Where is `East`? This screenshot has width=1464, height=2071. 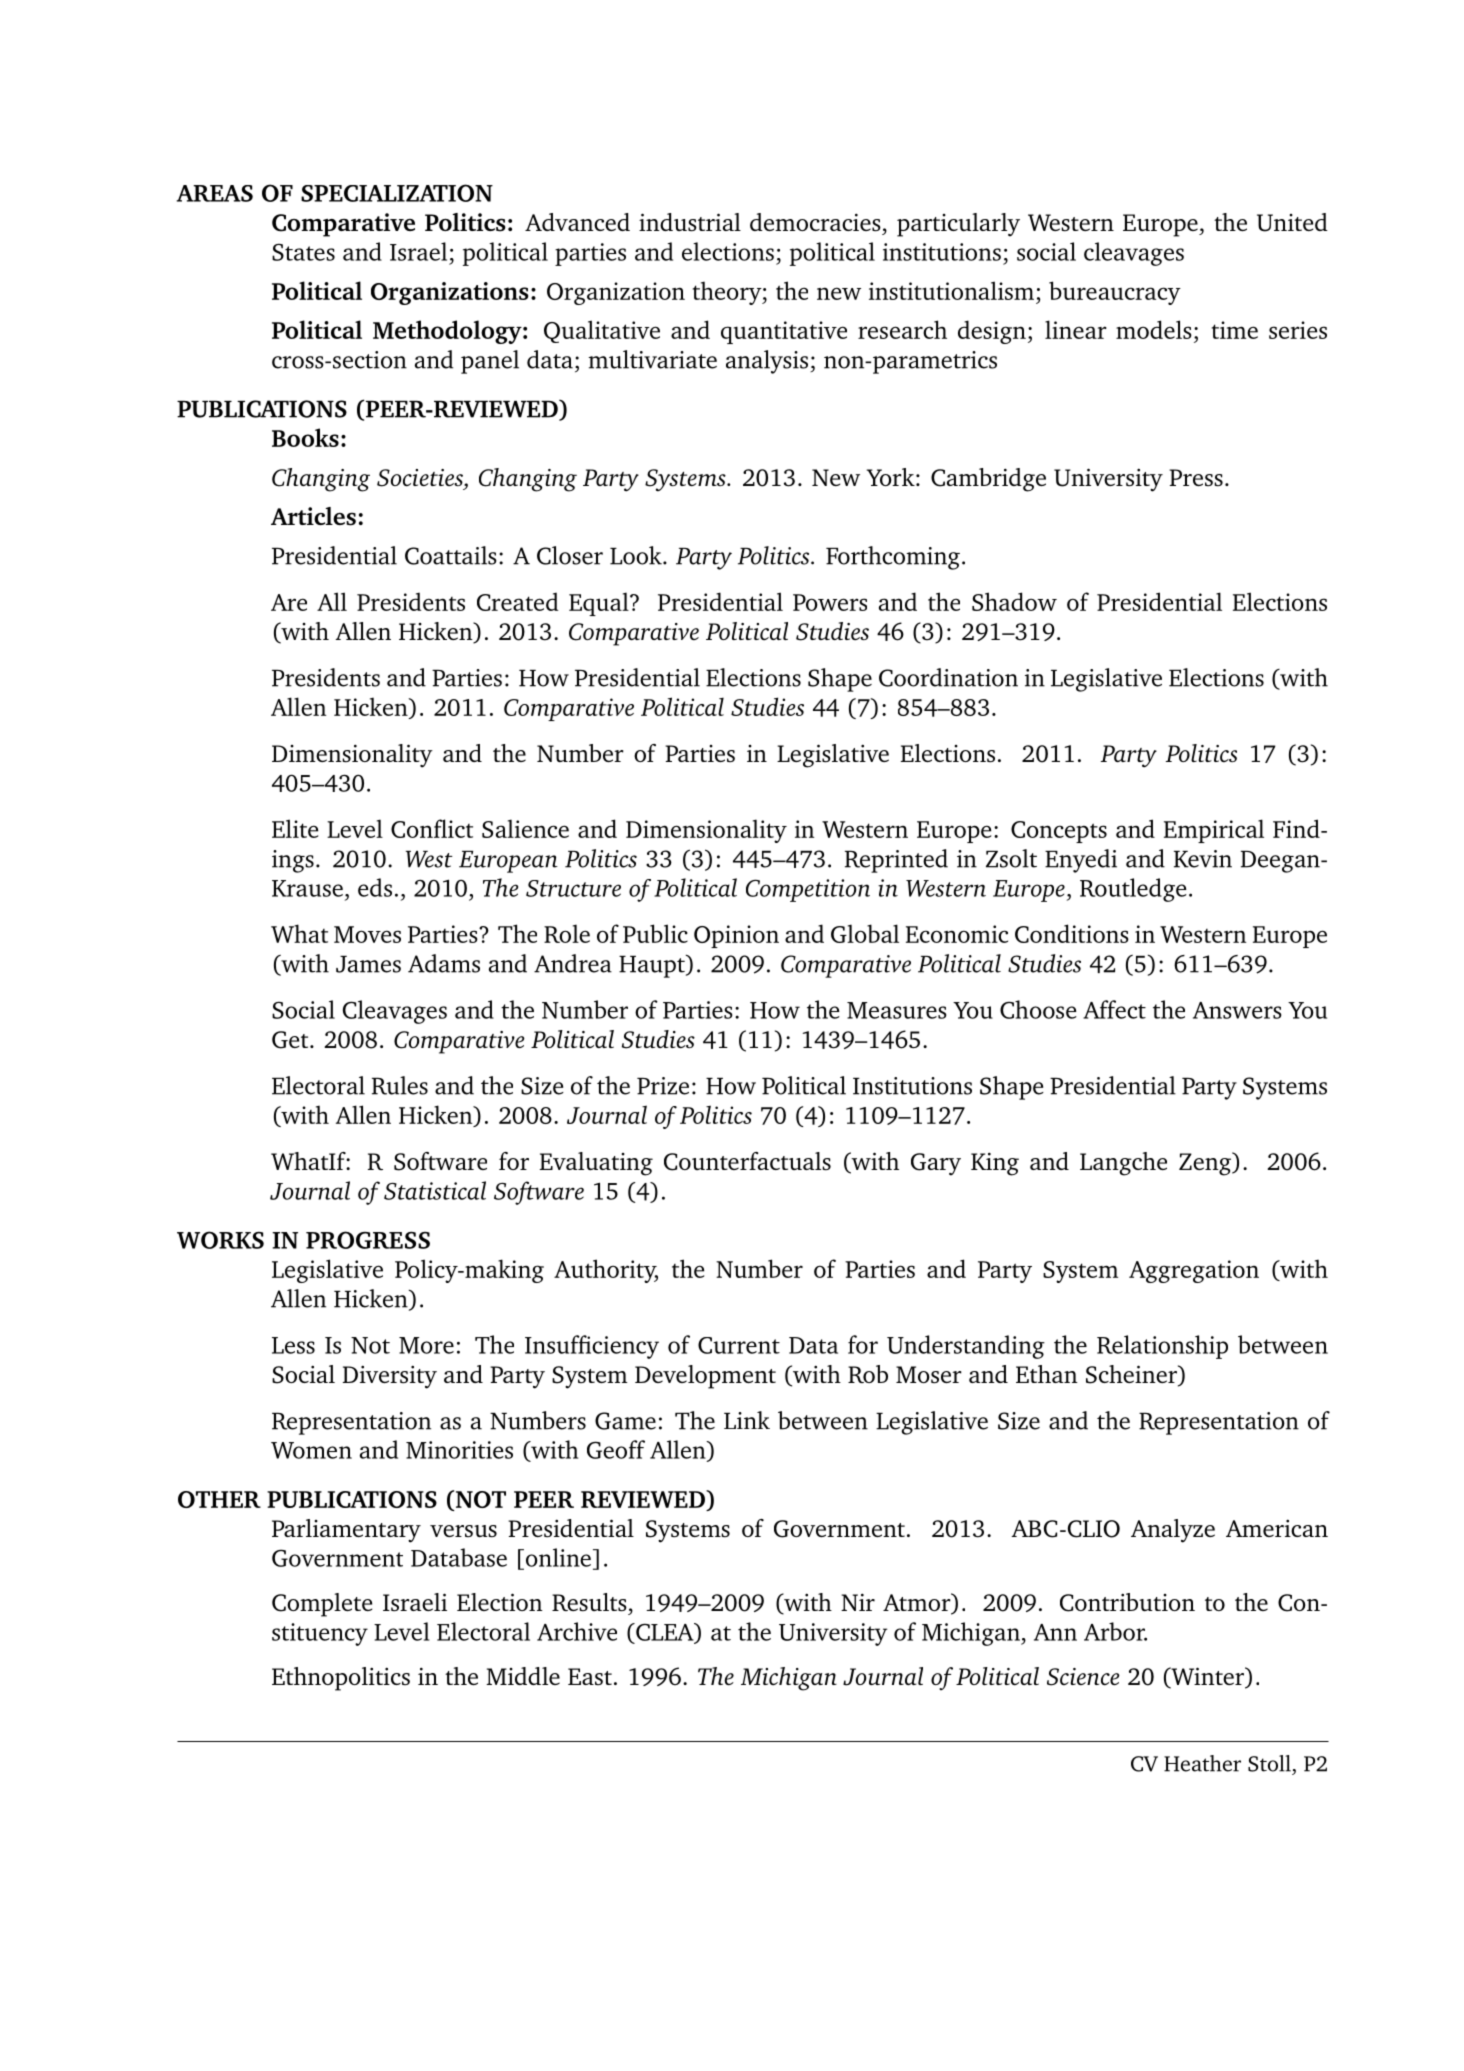 East is located at coordinates (590, 1676).
